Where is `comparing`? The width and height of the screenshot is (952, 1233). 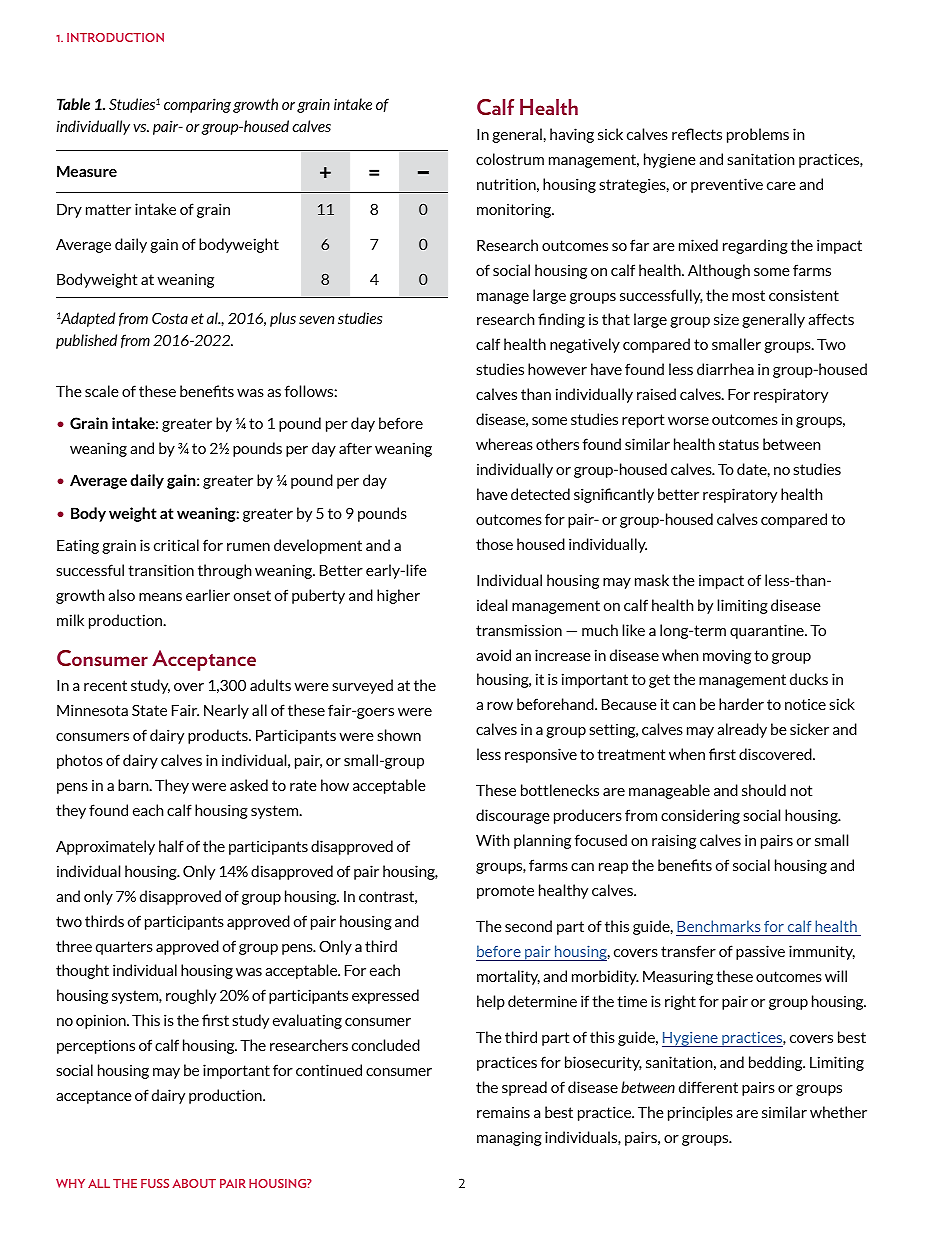
comparing is located at coordinates (197, 105).
